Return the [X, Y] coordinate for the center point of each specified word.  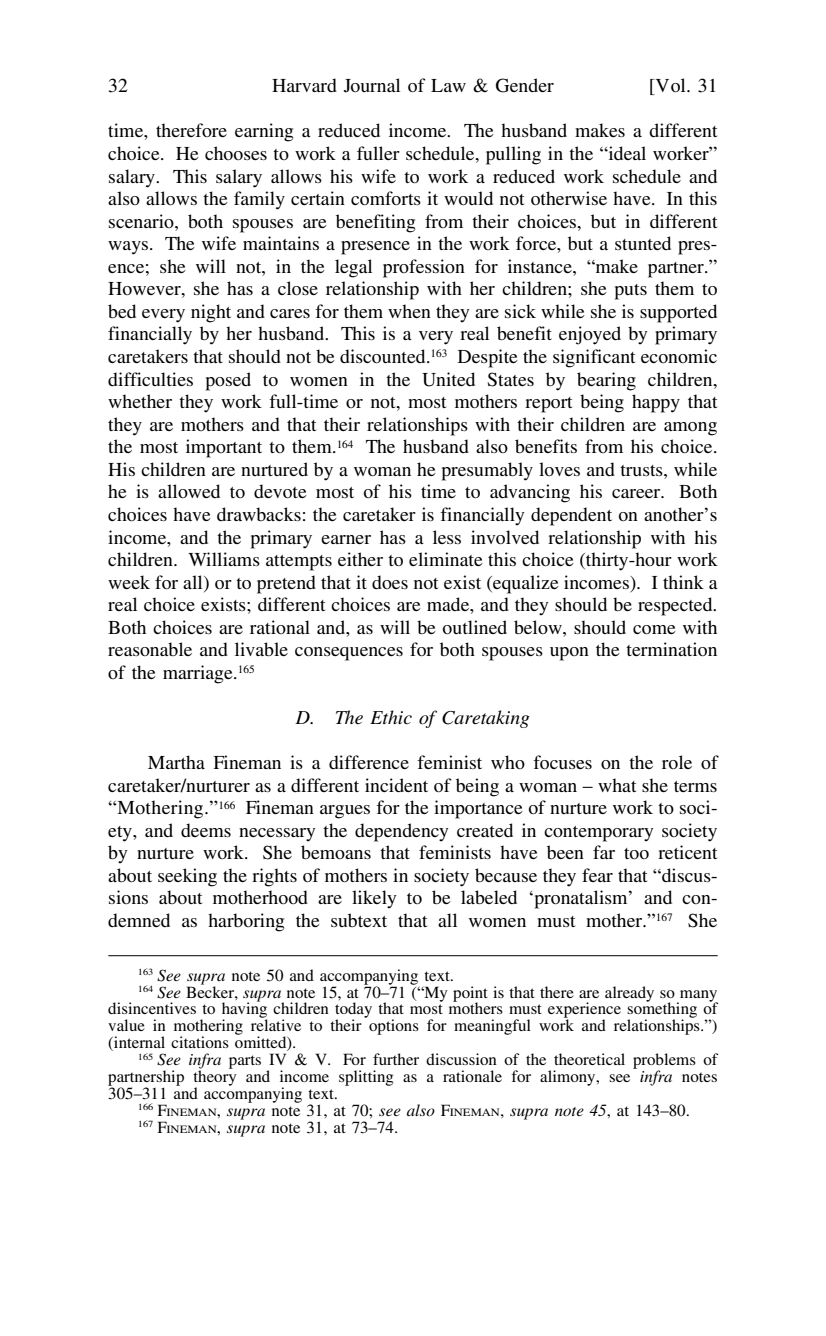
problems [664, 1062]
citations [200, 1042]
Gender [525, 85]
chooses [236, 153]
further [396, 1059]
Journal [372, 85]
